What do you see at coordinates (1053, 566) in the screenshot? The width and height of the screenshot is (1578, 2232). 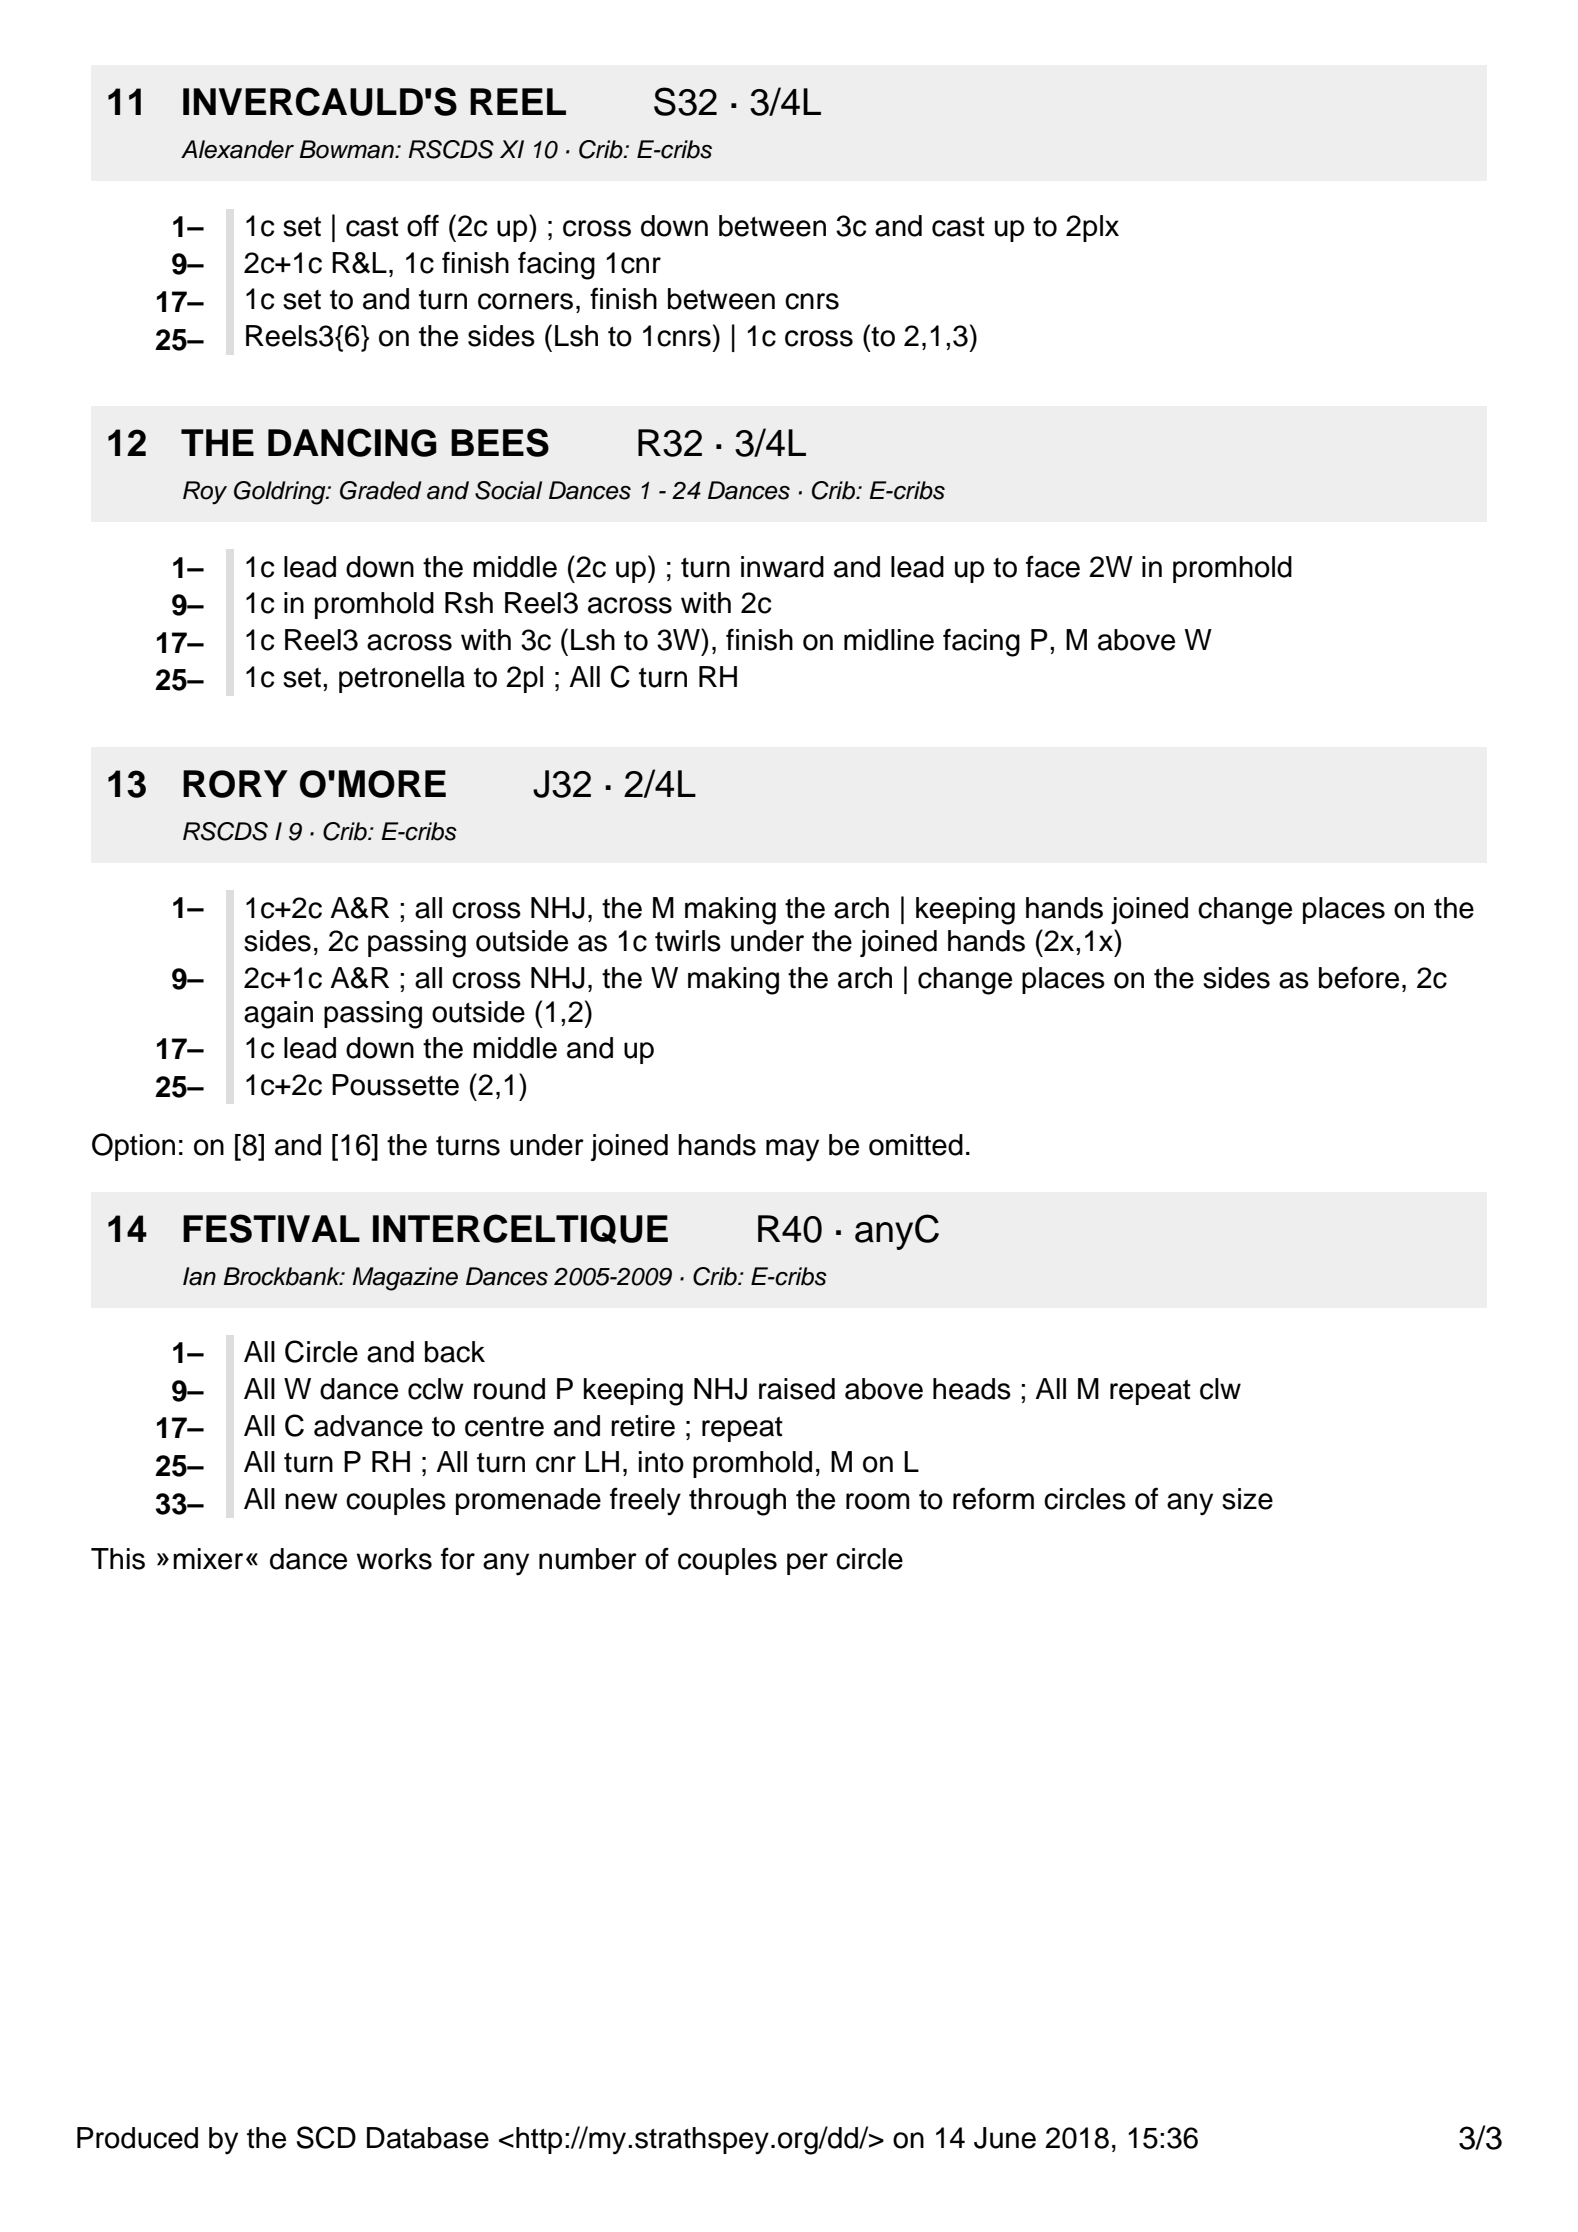 I see `face` at bounding box center [1053, 566].
